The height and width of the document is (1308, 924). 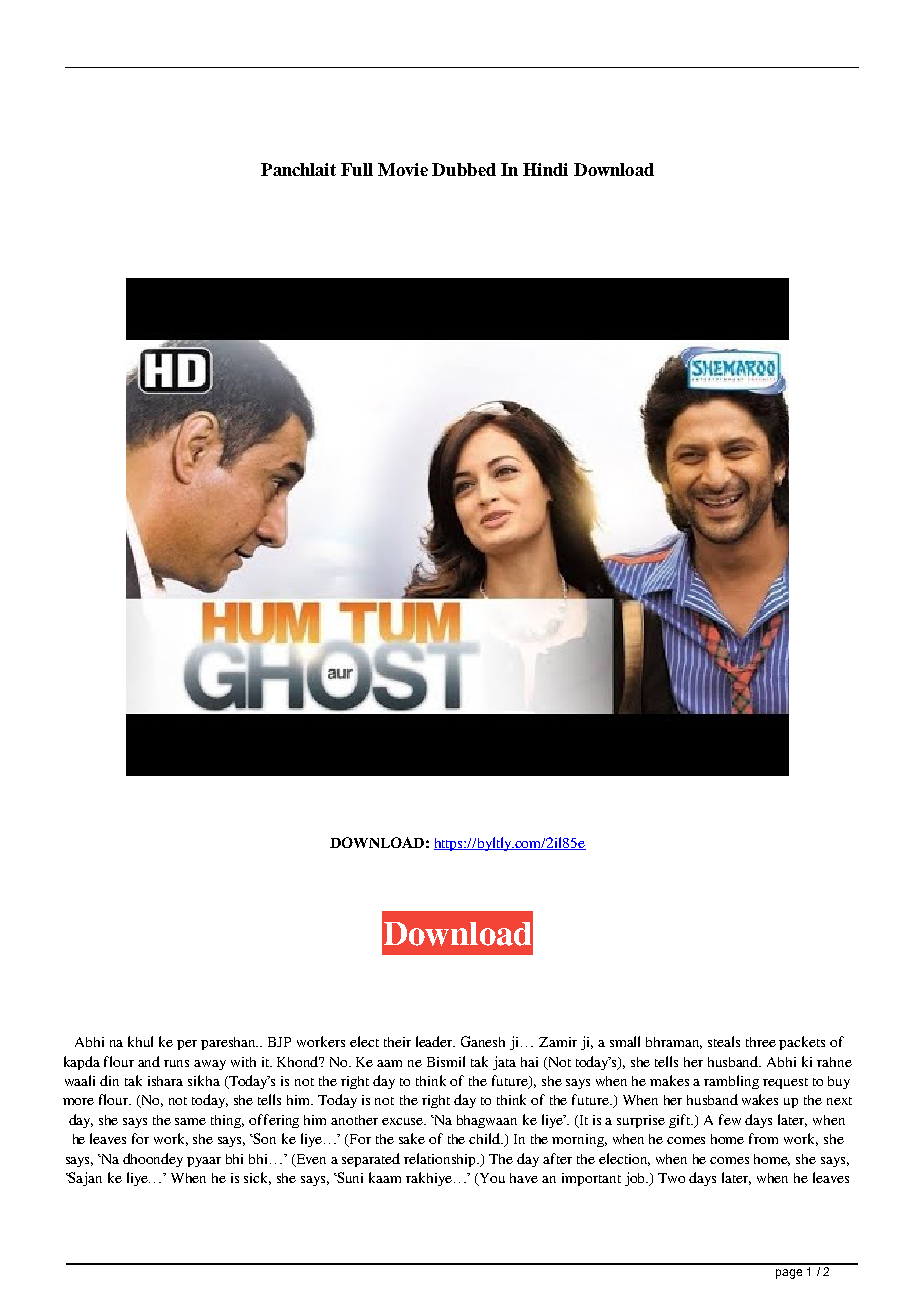 I want to click on steals, so click(x=724, y=1041).
